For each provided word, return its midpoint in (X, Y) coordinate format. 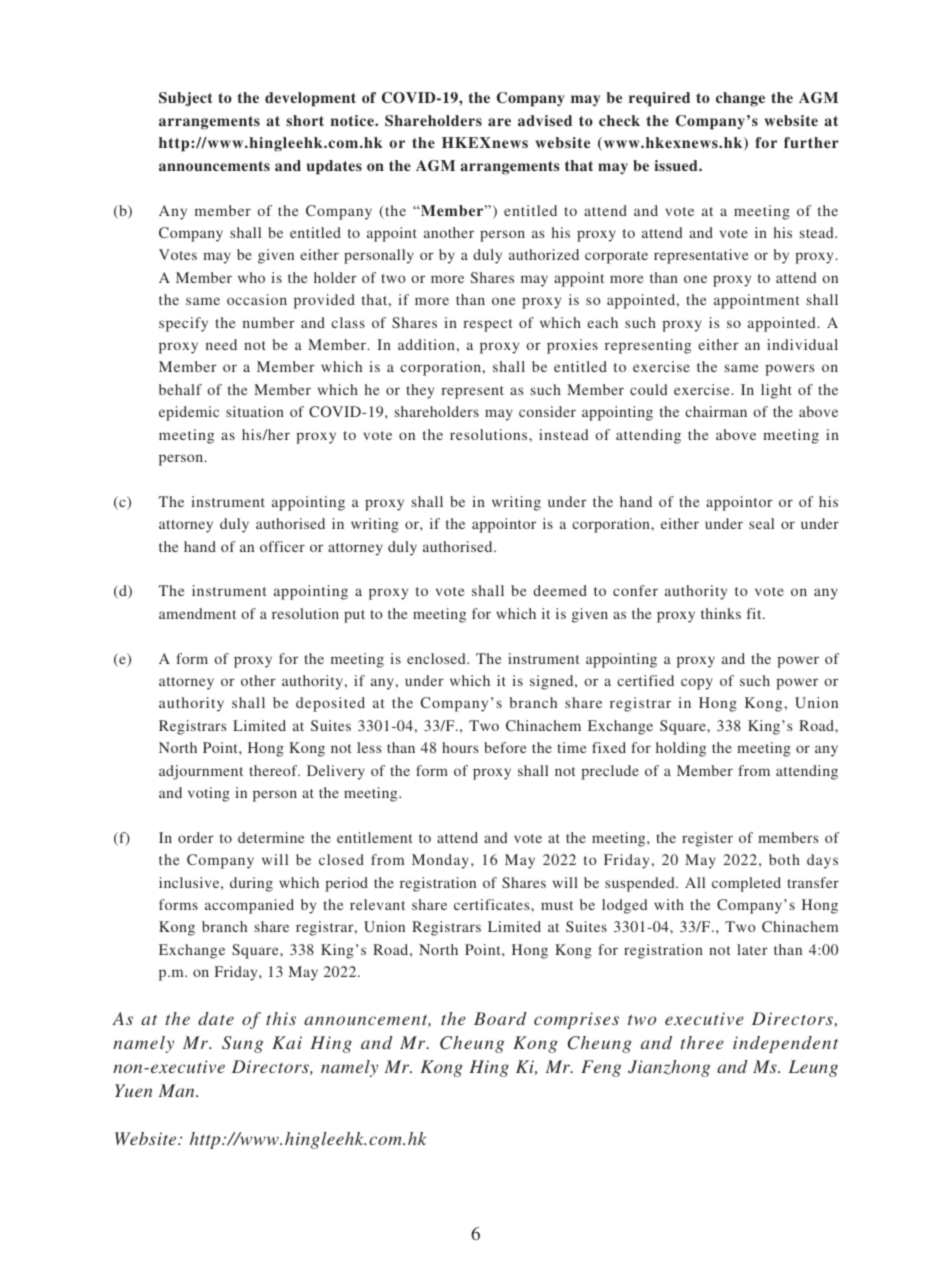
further (811, 142)
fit (755, 613)
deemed (560, 590)
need (221, 344)
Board (500, 1018)
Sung (243, 1044)
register (707, 839)
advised (545, 120)
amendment (197, 613)
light (776, 391)
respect (487, 325)
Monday (442, 861)
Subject (186, 99)
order (196, 837)
